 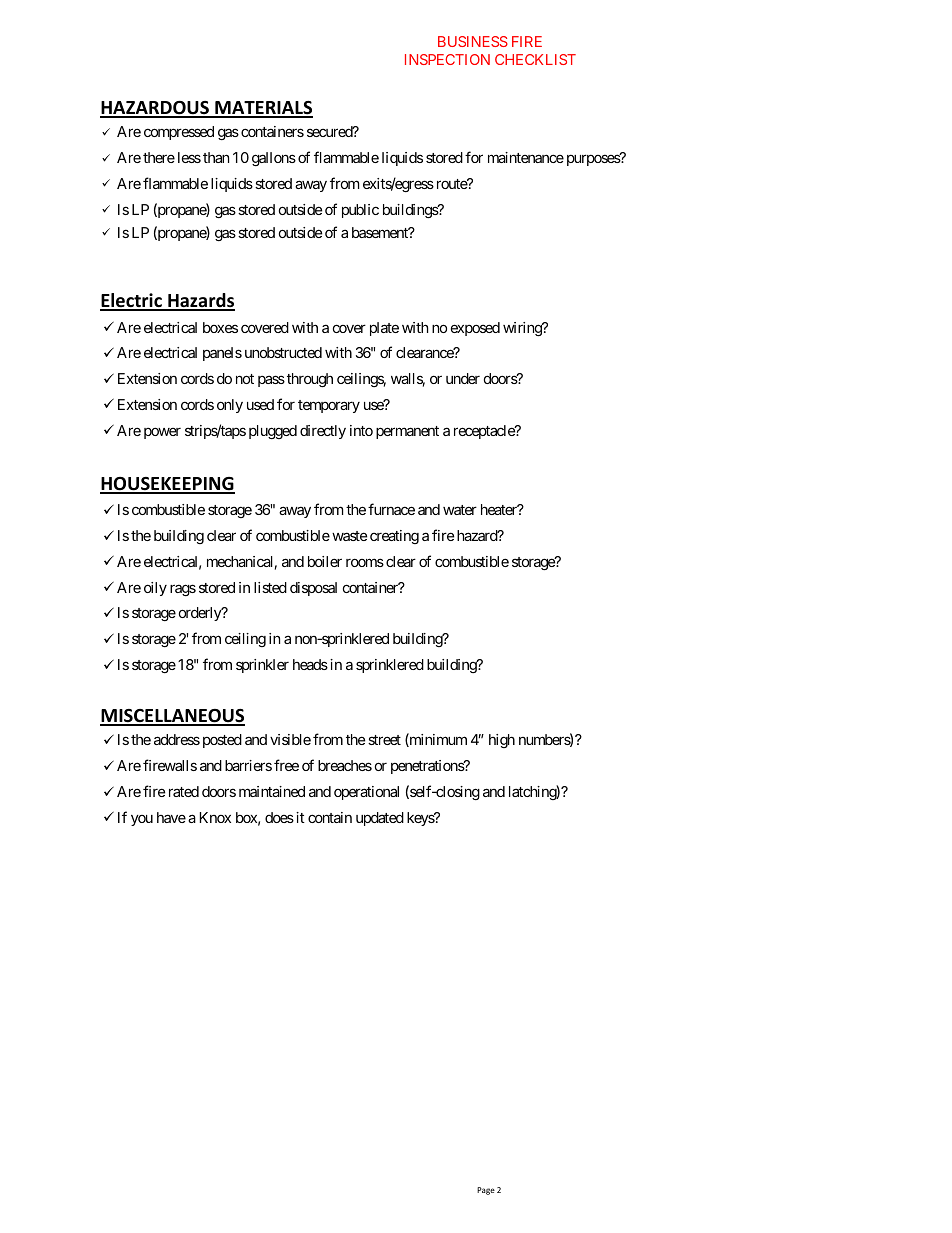 I want to click on compressed, so click(x=179, y=133).
